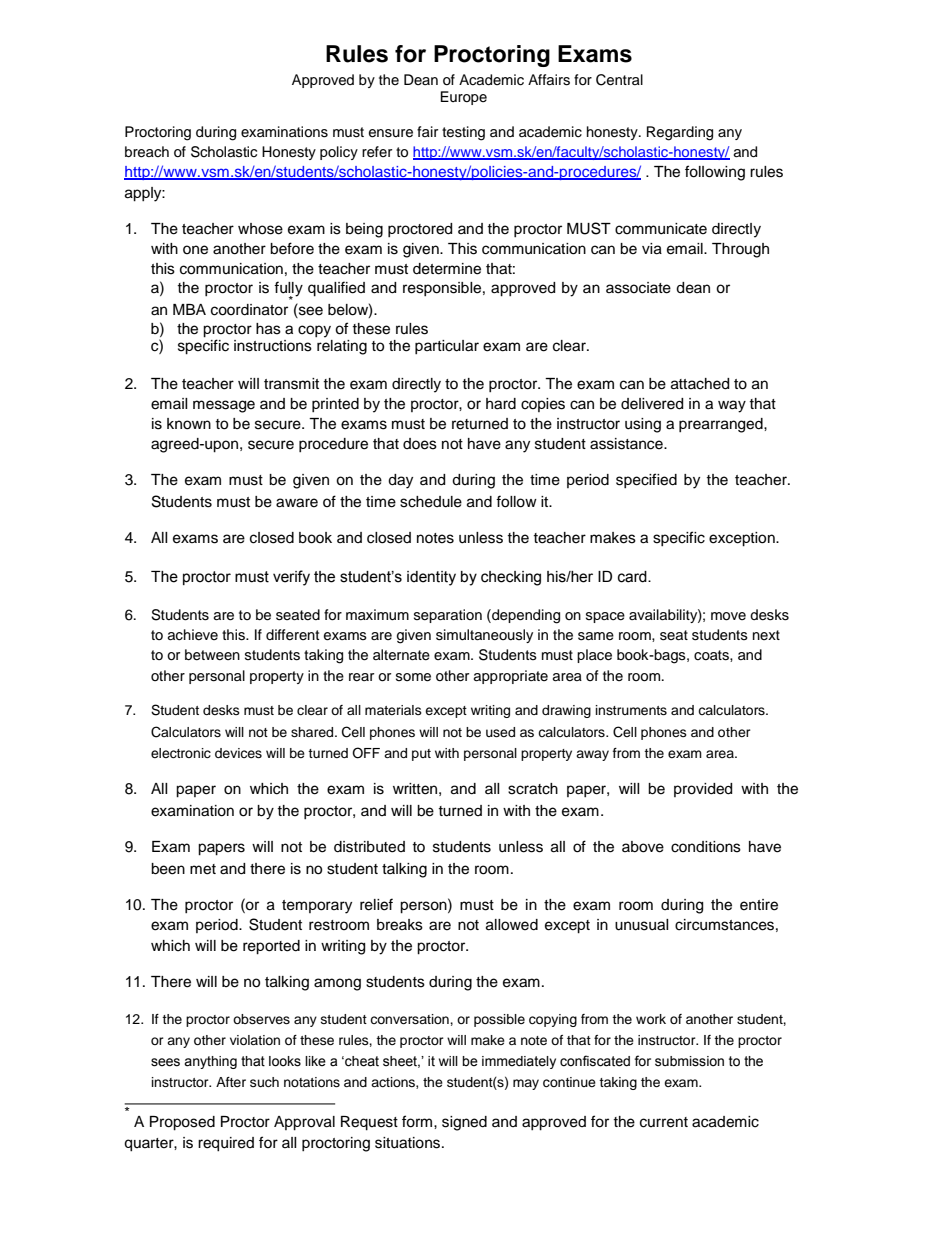  Describe the element at coordinates (189, 424) in the image. I see `known` at that location.
